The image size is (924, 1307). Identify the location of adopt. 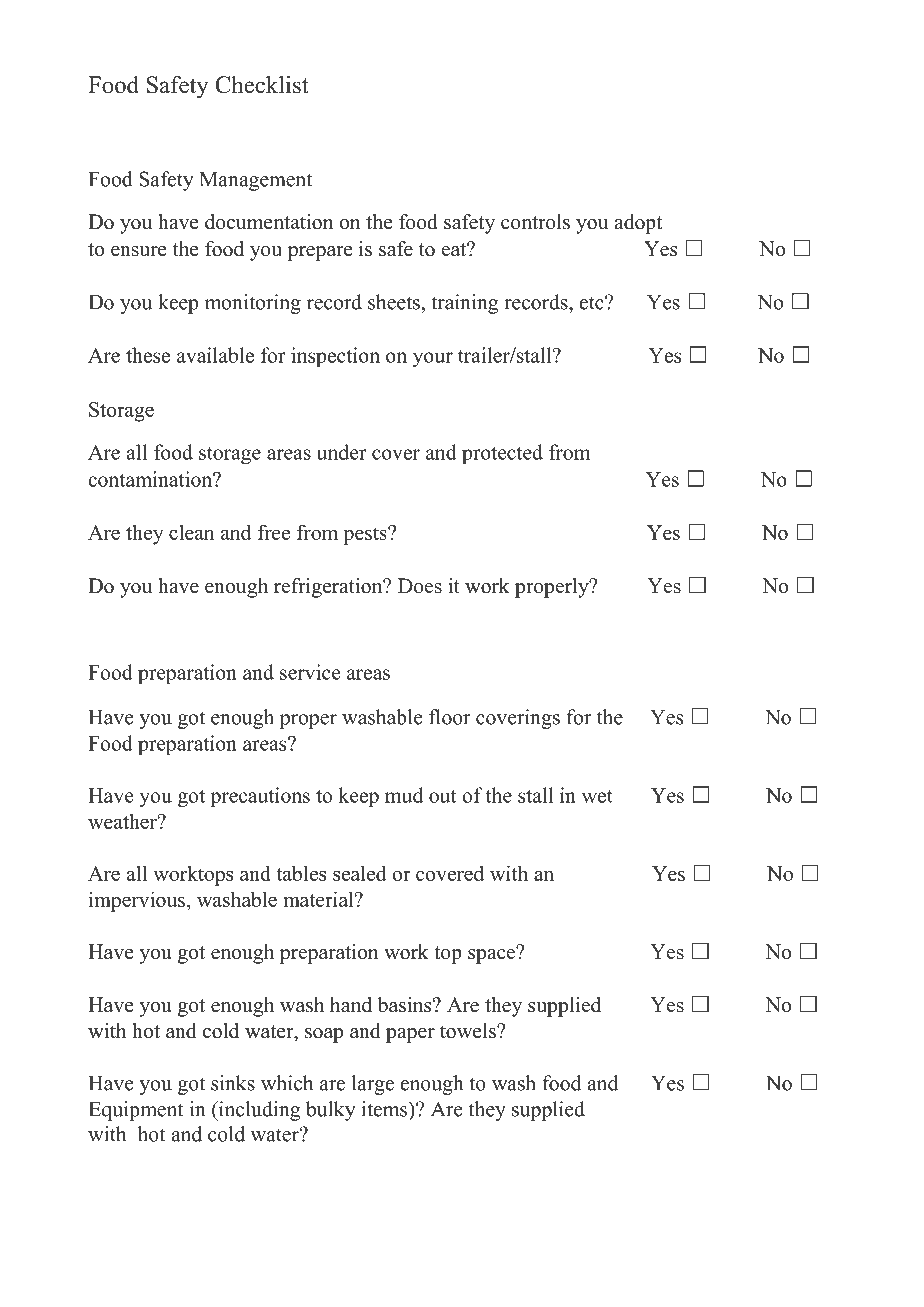
(638, 224).
